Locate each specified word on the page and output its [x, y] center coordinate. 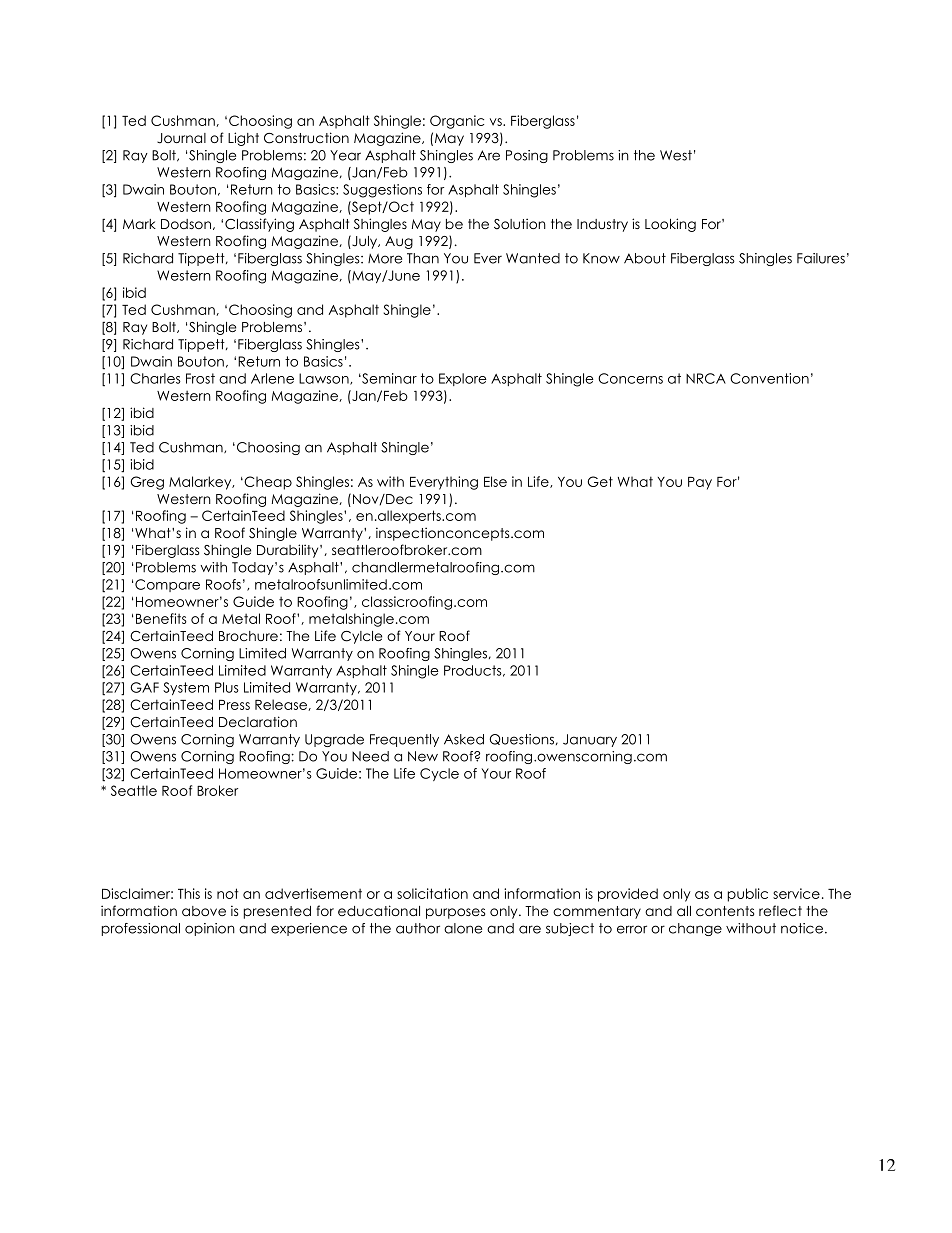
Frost [200, 378]
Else [495, 481]
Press [234, 705]
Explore [463, 379]
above [204, 911]
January [590, 740]
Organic [457, 122]
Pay [700, 483]
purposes [455, 913]
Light [243, 139]
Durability [289, 551]
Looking [670, 225]
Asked [464, 739]
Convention [769, 378]
